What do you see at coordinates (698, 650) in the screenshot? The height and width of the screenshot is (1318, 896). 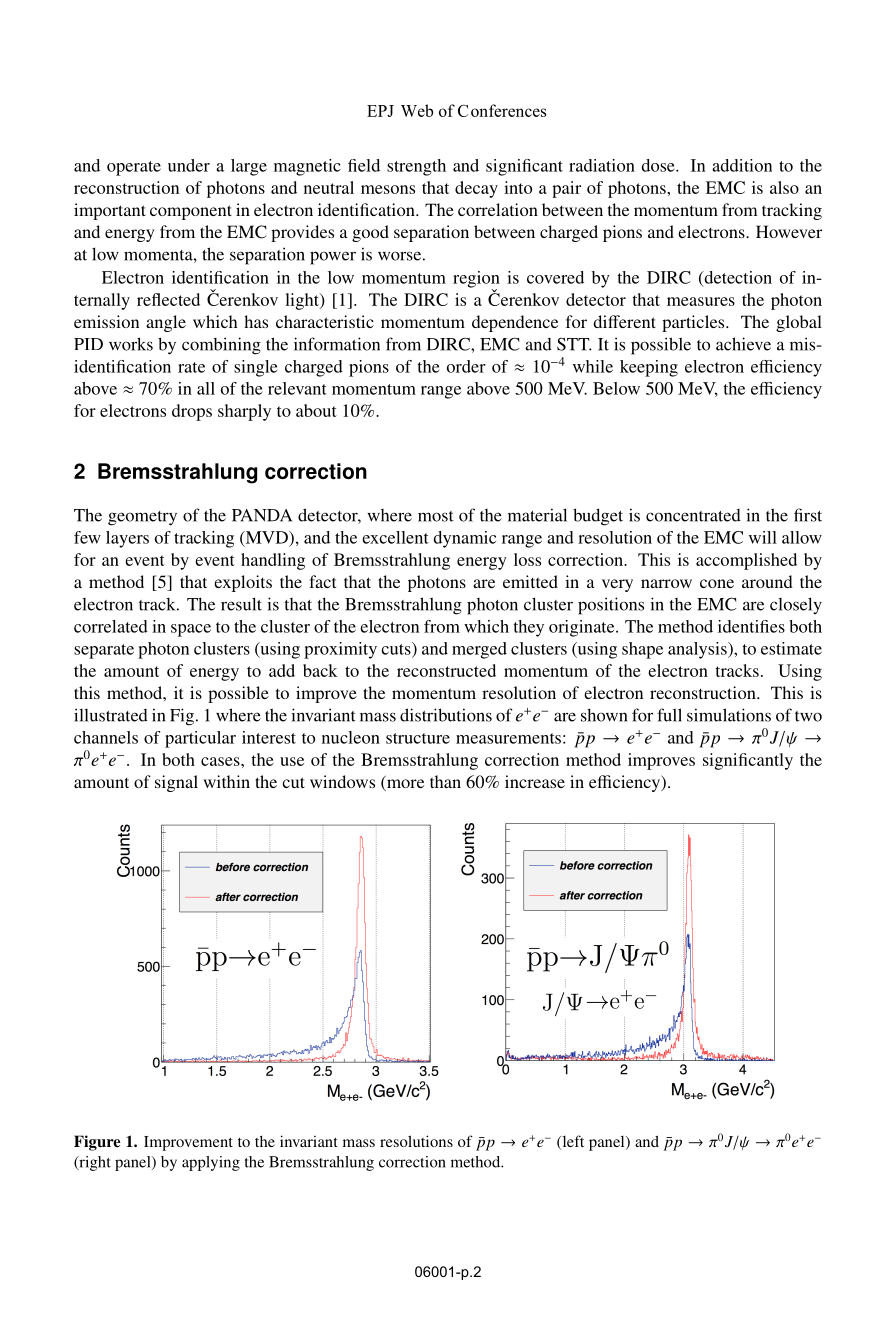 I see `analysis` at bounding box center [698, 650].
